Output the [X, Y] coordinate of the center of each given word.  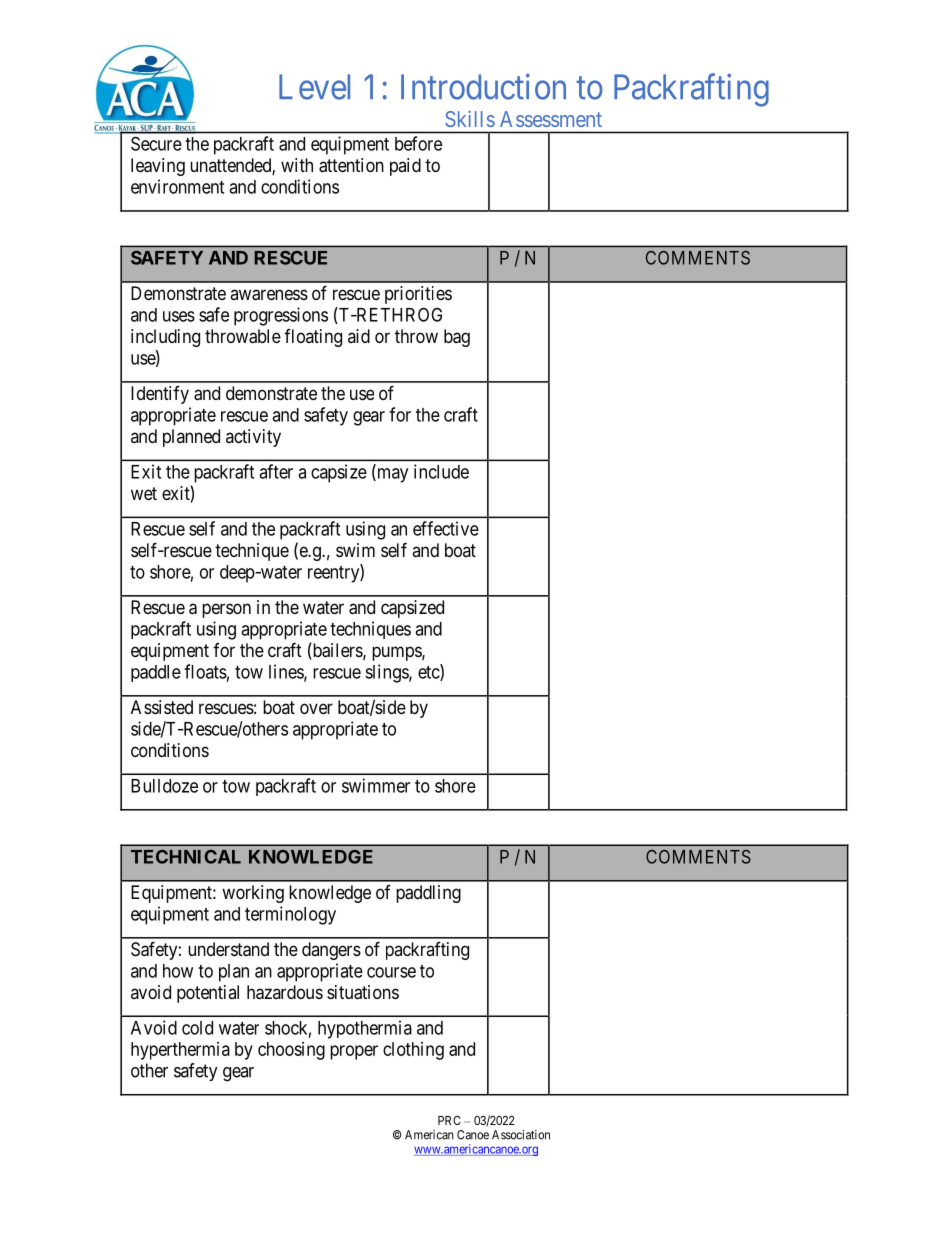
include [441, 471]
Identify [160, 395]
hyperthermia [180, 1051]
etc [429, 673]
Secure [156, 143]
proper [354, 1052]
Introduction [483, 86]
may [391, 475]
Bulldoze [164, 786]
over [316, 708]
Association [521, 1135]
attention [351, 165]
